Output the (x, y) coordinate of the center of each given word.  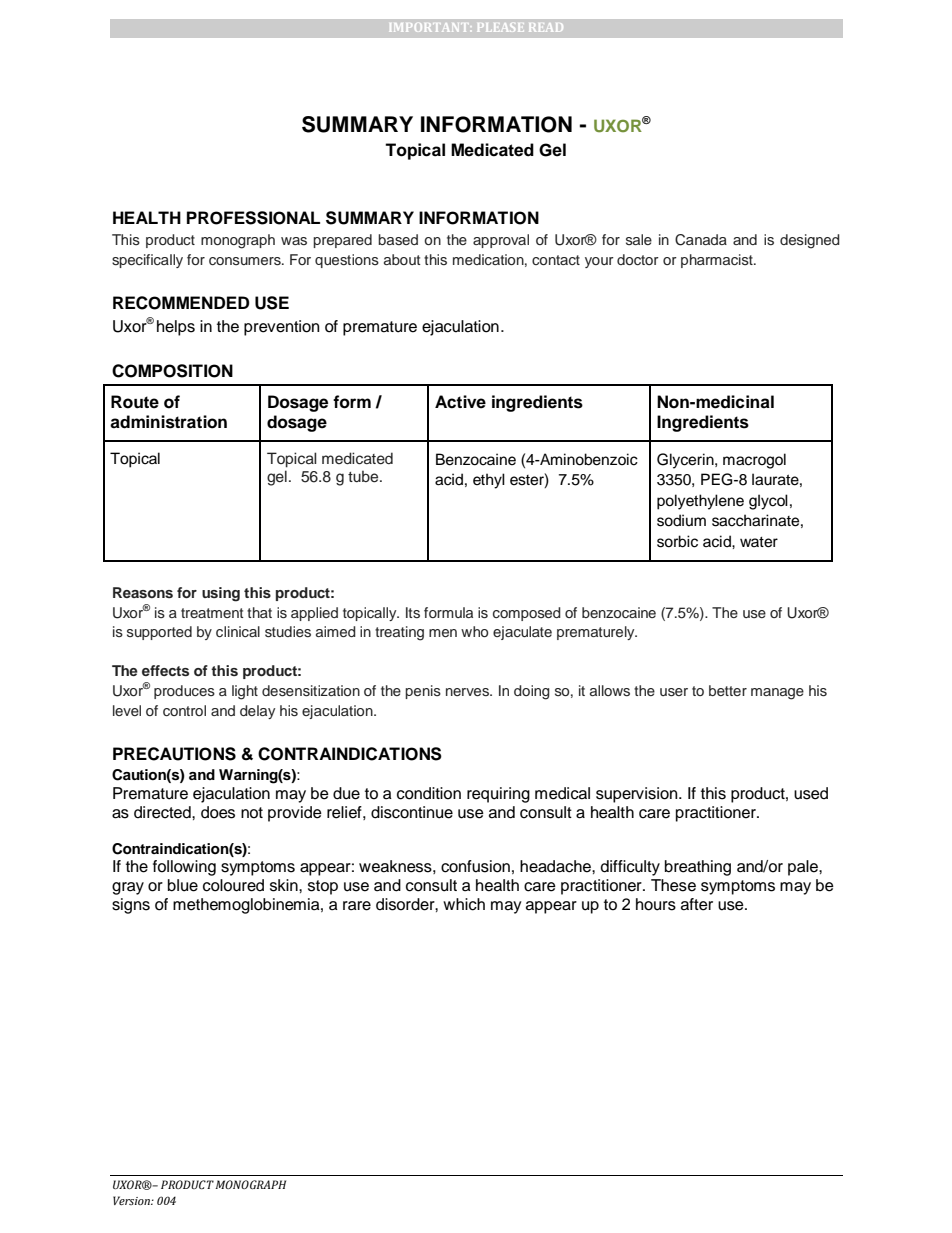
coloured (233, 885)
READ (546, 27)
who (474, 631)
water (759, 542)
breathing (698, 868)
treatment (212, 613)
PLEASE (499, 27)
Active (460, 402)
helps (176, 328)
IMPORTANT (428, 27)
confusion (475, 866)
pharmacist (718, 261)
